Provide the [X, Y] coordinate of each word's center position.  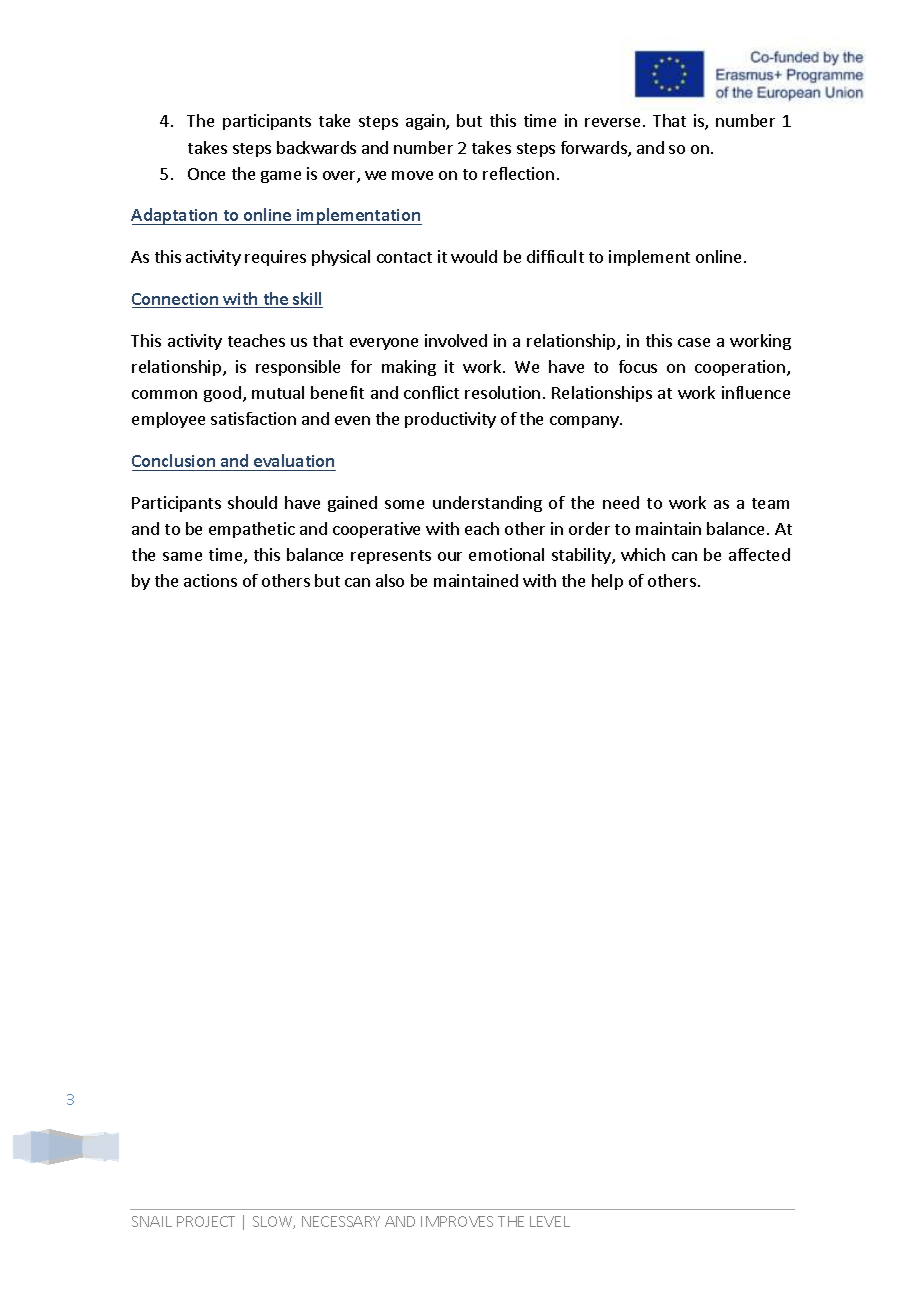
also [390, 580]
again [426, 122]
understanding [487, 504]
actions [210, 580]
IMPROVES [457, 1221]
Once [206, 174]
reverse [612, 122]
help [607, 582]
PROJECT [206, 1221]
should [252, 502]
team [770, 503]
